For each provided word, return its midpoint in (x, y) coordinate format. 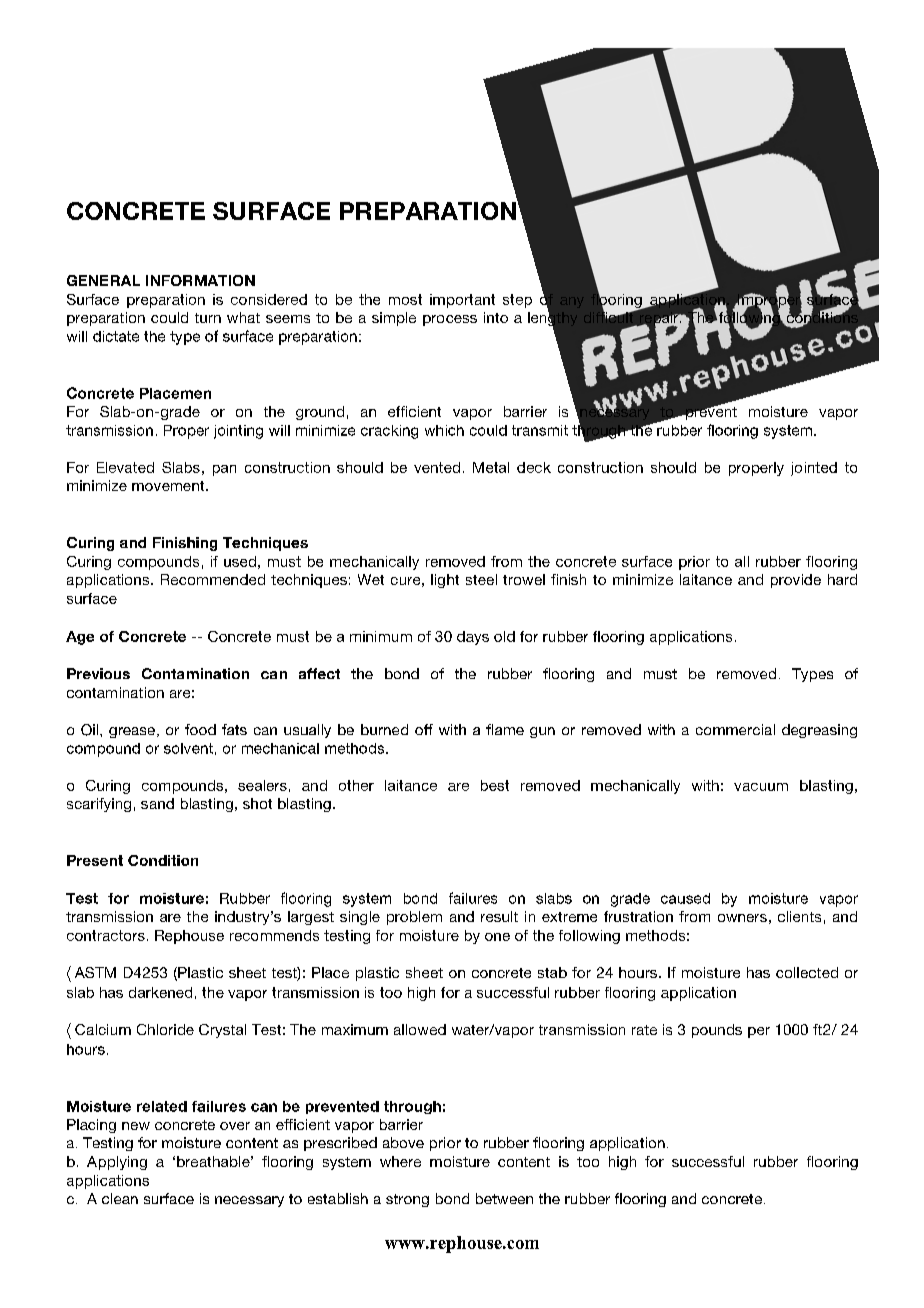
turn (208, 318)
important (462, 301)
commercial (735, 729)
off (424, 729)
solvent (188, 748)
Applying (117, 1163)
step (517, 301)
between (504, 1198)
